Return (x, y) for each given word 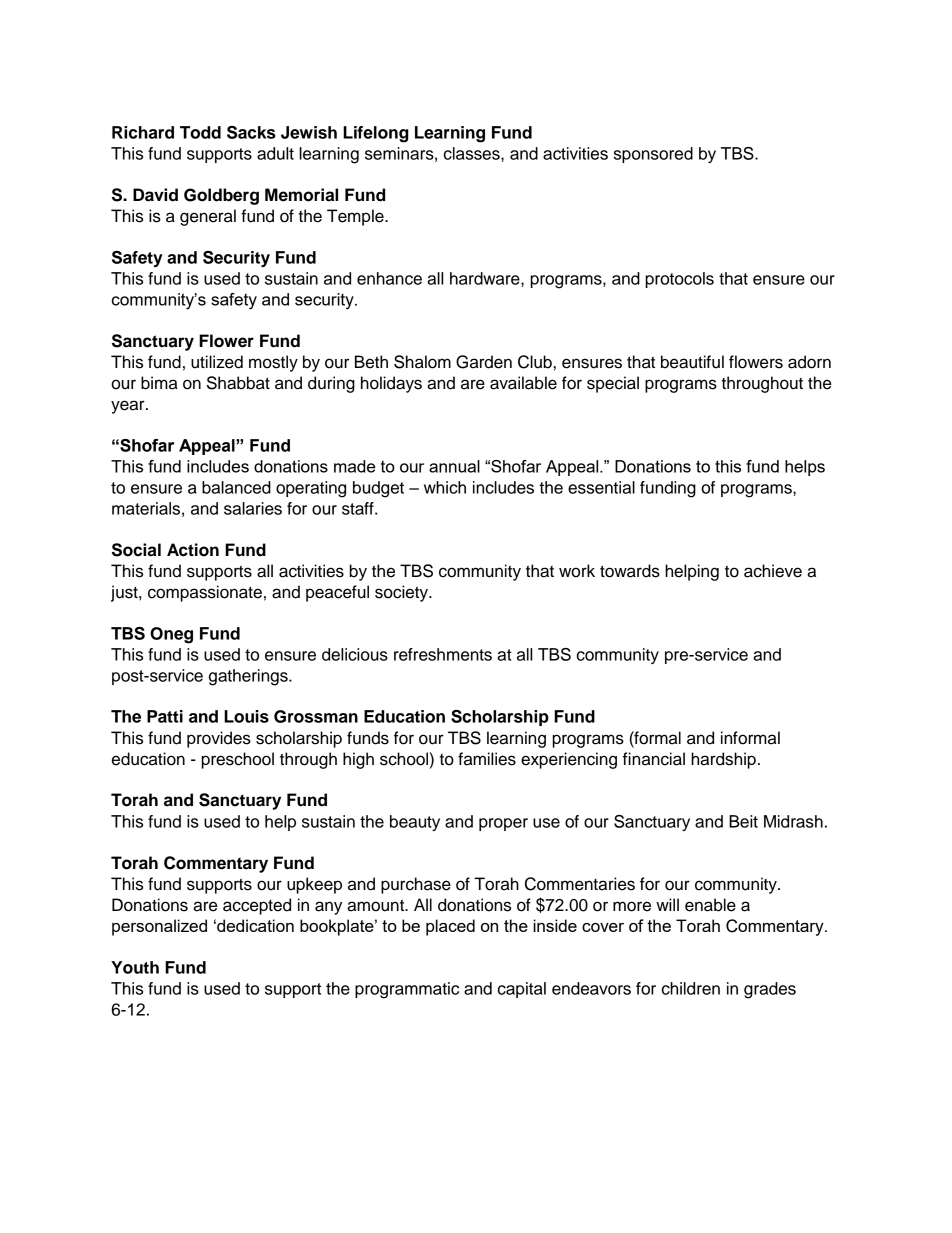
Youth (135, 967)
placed (450, 927)
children (691, 988)
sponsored (653, 155)
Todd (200, 132)
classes (473, 153)
